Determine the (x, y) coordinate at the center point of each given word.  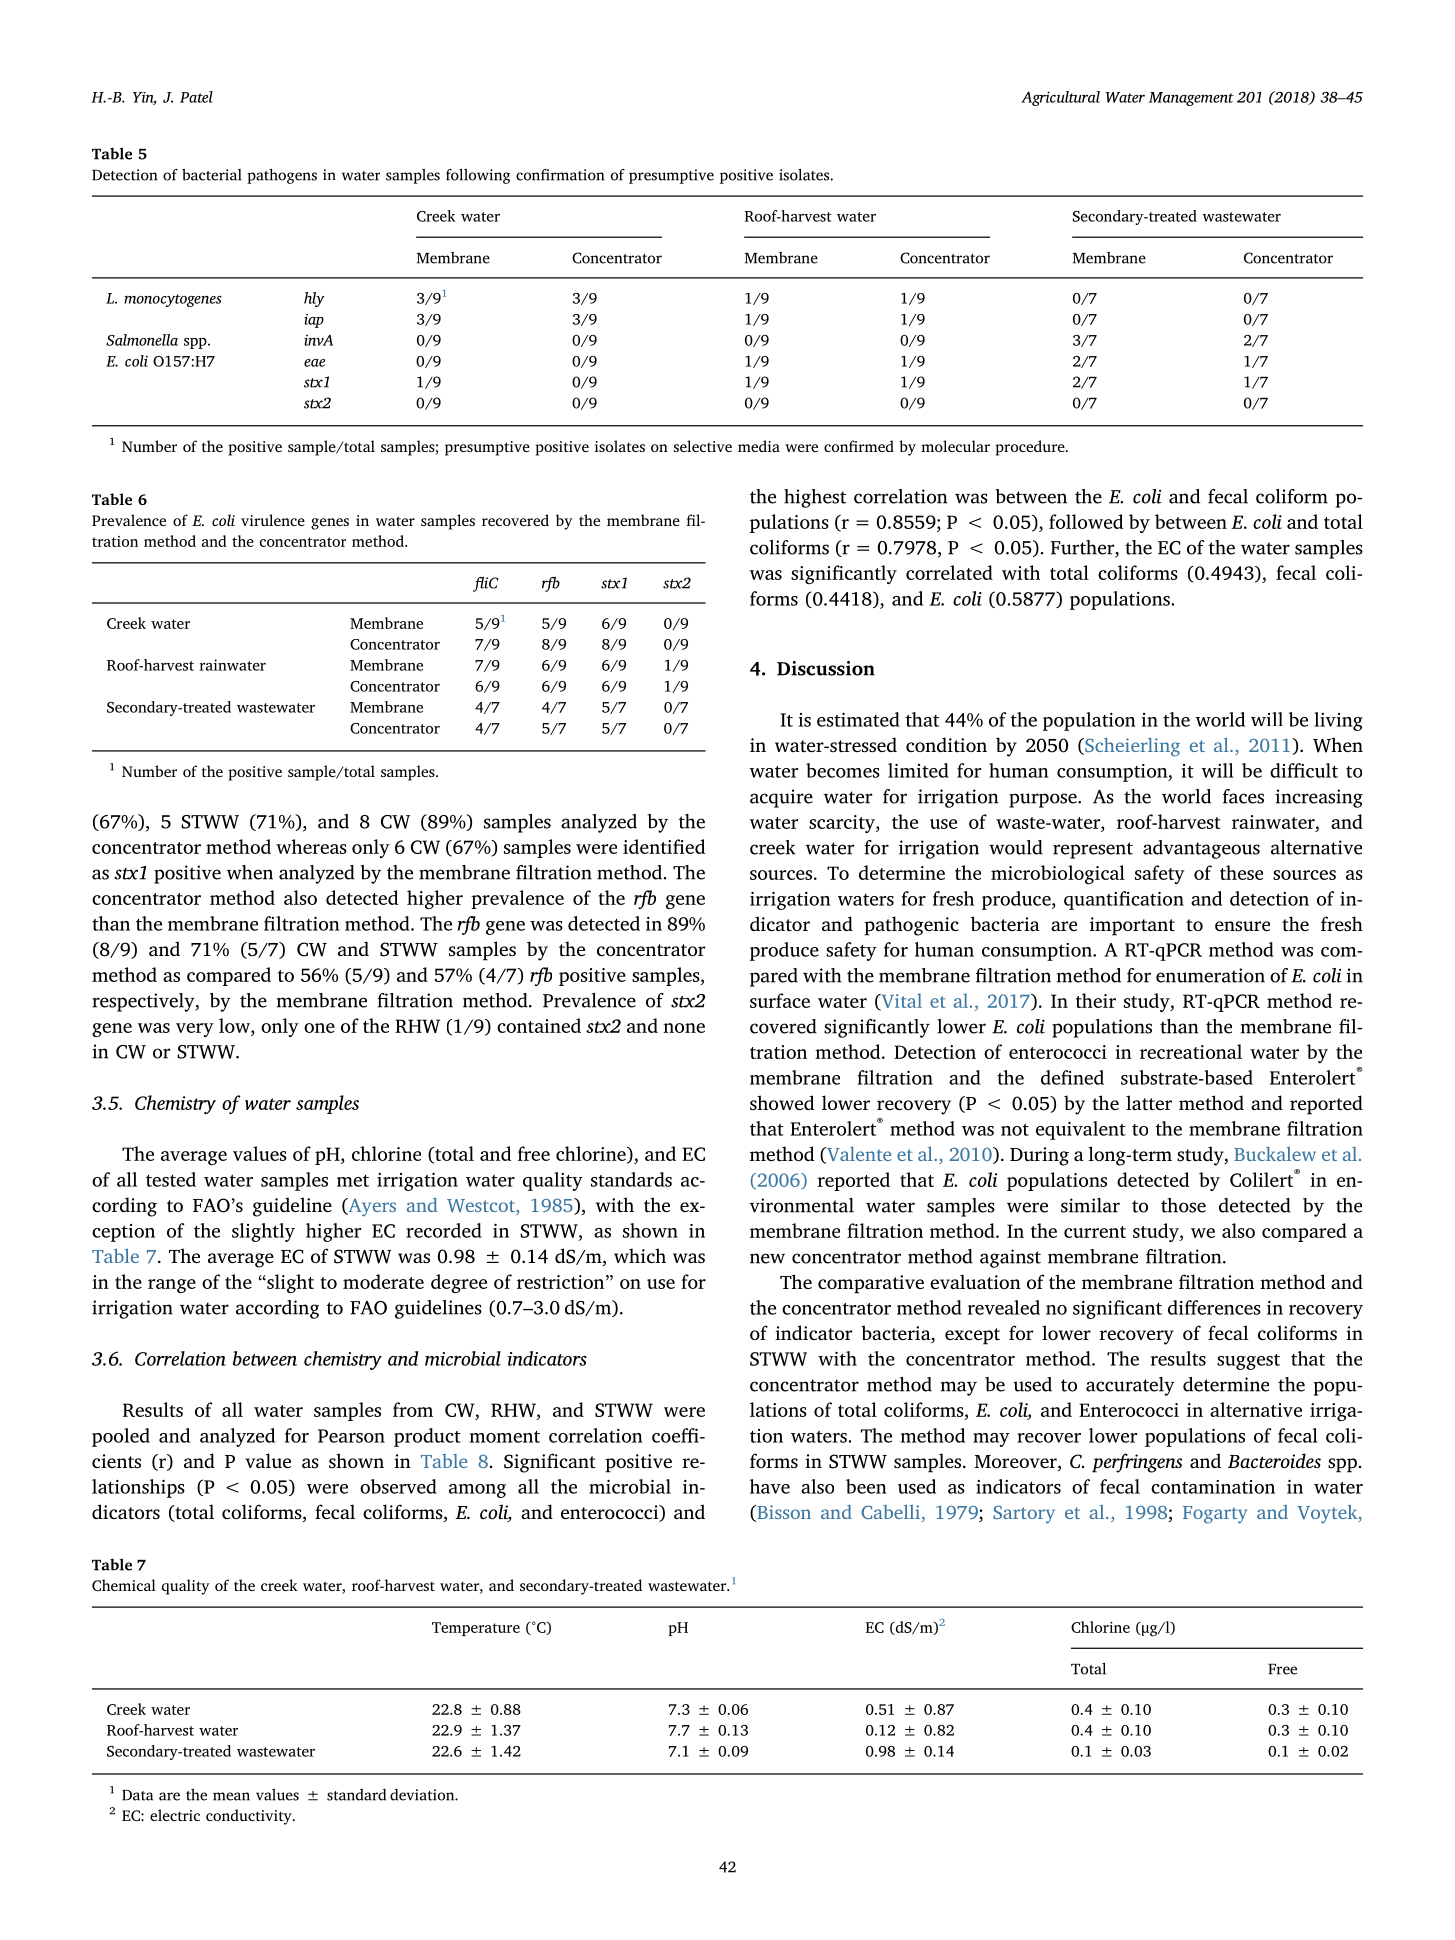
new (767, 1258)
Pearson (351, 1436)
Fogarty (1215, 1515)
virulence (273, 520)
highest (815, 498)
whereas (311, 846)
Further (1083, 548)
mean (231, 1796)
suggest (1248, 1362)
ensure (1242, 926)
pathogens (282, 176)
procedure (1031, 448)
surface (780, 1000)
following (478, 176)
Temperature (476, 1629)
